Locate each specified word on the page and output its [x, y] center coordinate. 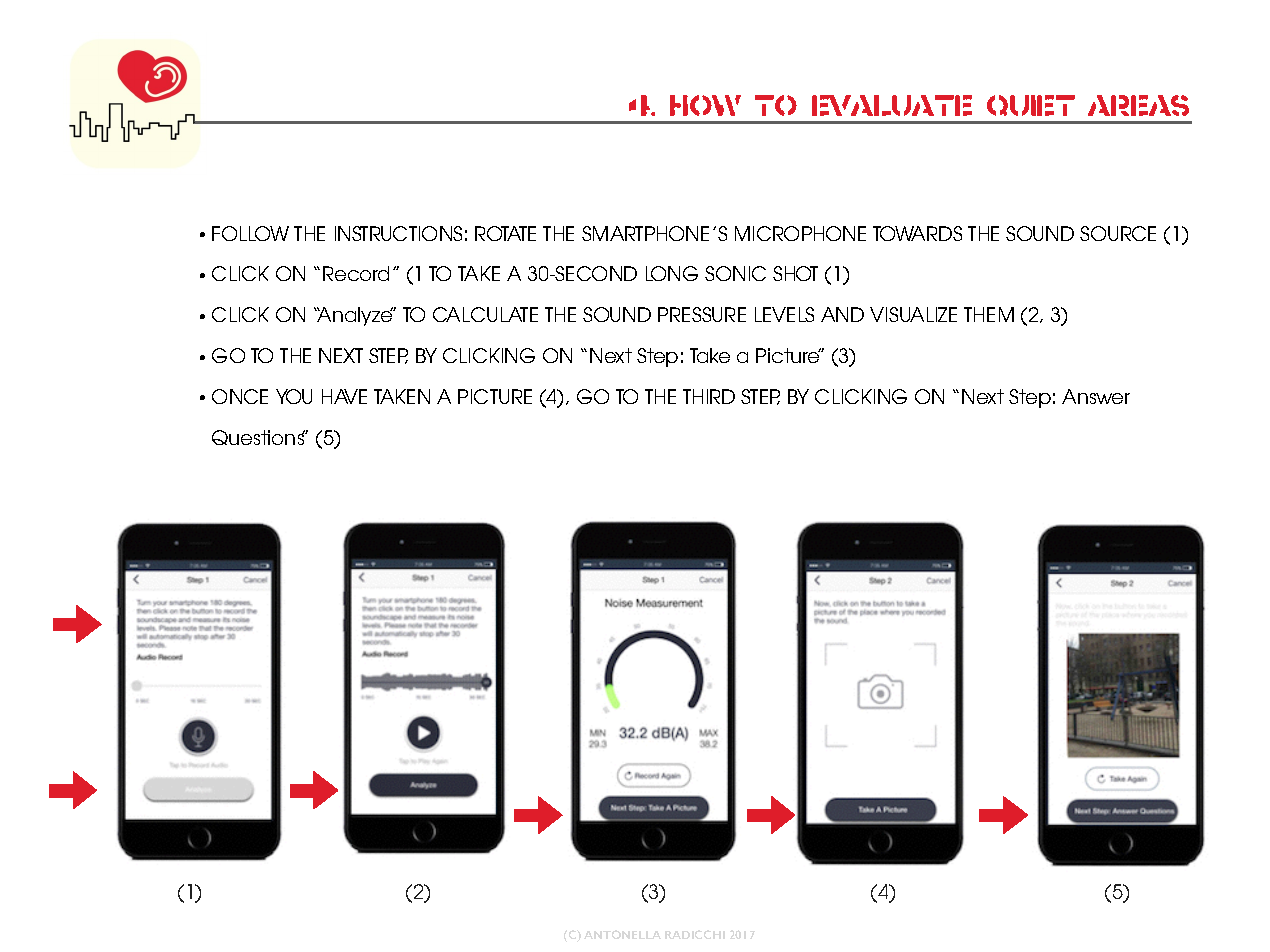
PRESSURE [702, 314]
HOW [705, 105]
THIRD [709, 396]
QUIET [1031, 105]
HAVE [344, 396]
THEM [989, 314]
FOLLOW [250, 233]
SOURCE [1118, 233]
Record [356, 273]
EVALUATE [892, 105]
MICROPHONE [800, 233]
